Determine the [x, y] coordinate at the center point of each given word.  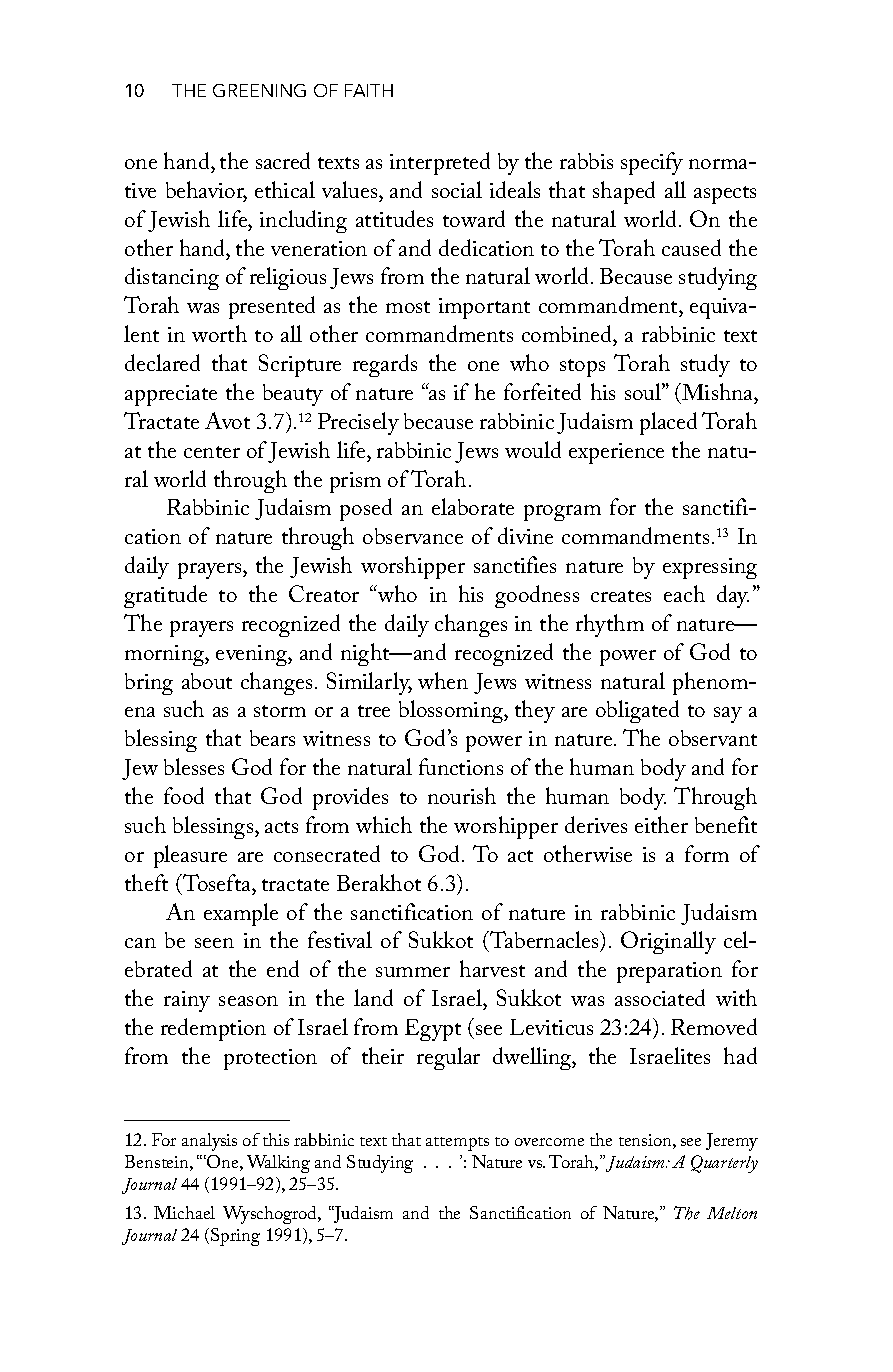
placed [668, 423]
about [207, 681]
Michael [184, 1212]
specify [652, 163]
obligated [637, 711]
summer [413, 972]
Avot [227, 420]
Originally [668, 942]
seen [214, 943]
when [443, 680]
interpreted [440, 163]
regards [385, 365]
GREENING [259, 90]
